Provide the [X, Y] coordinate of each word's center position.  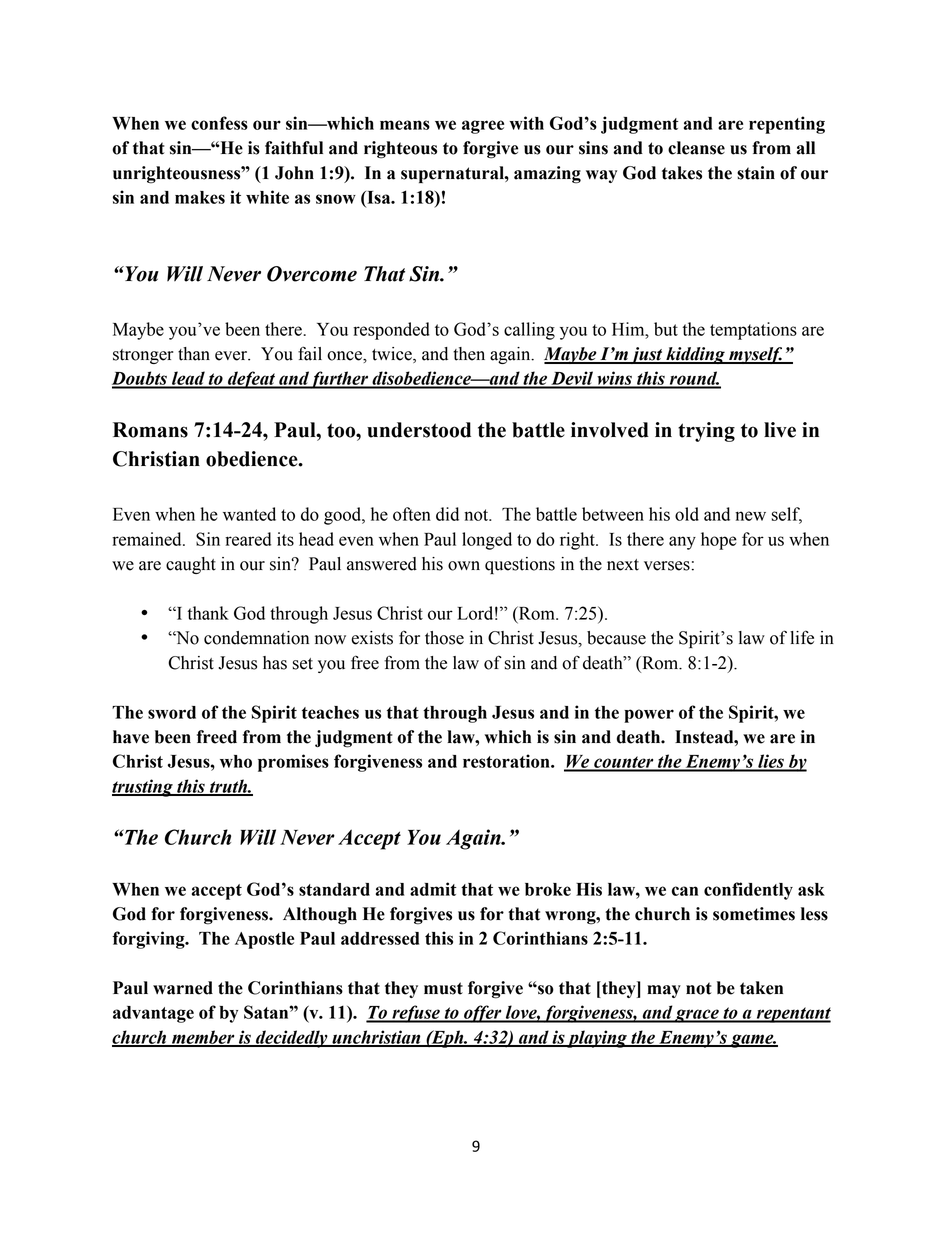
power [649, 716]
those [444, 638]
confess [219, 123]
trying [706, 432]
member [203, 1038]
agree [483, 127]
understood [419, 430]
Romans [150, 430]
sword [172, 712]
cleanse [696, 148]
